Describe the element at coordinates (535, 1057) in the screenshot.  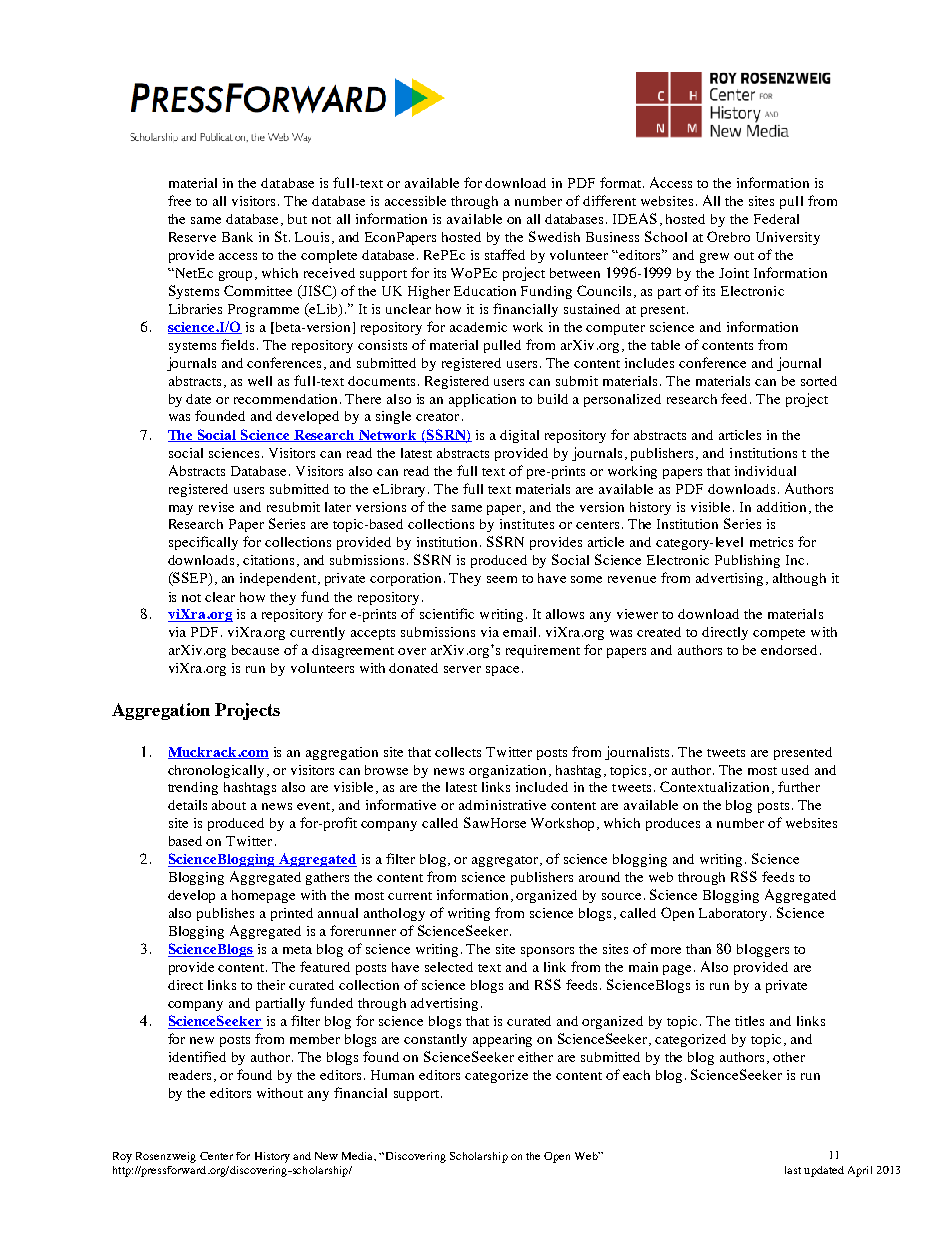
I see `either` at that location.
